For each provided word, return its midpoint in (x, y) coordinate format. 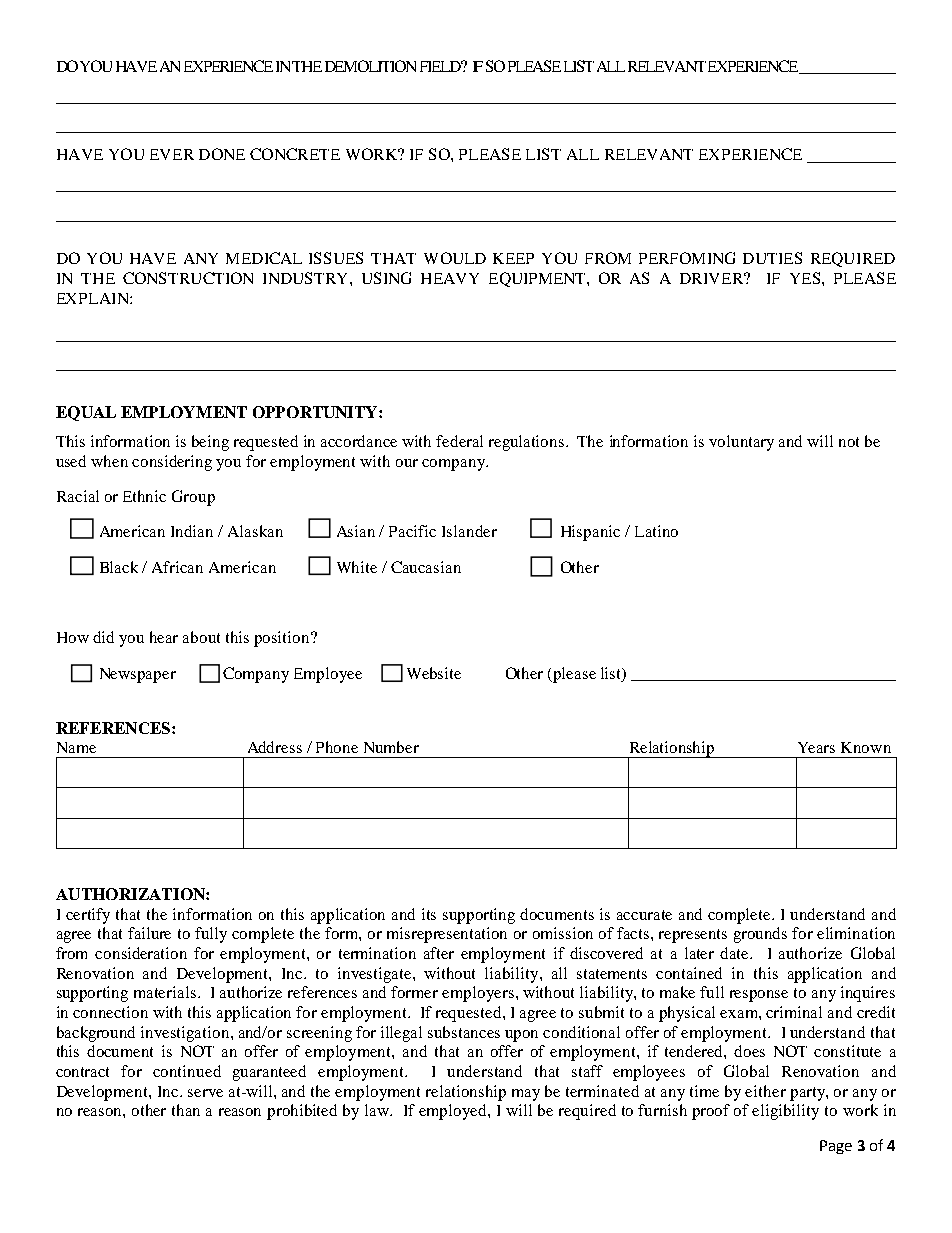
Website (434, 673)
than (186, 1110)
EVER (172, 154)
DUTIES (772, 258)
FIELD (441, 66)
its (429, 914)
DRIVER (713, 278)
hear (164, 637)
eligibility (785, 1112)
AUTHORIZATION (131, 894)
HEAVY (450, 278)
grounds (760, 935)
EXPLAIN (94, 298)
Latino (656, 531)
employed (454, 1112)
